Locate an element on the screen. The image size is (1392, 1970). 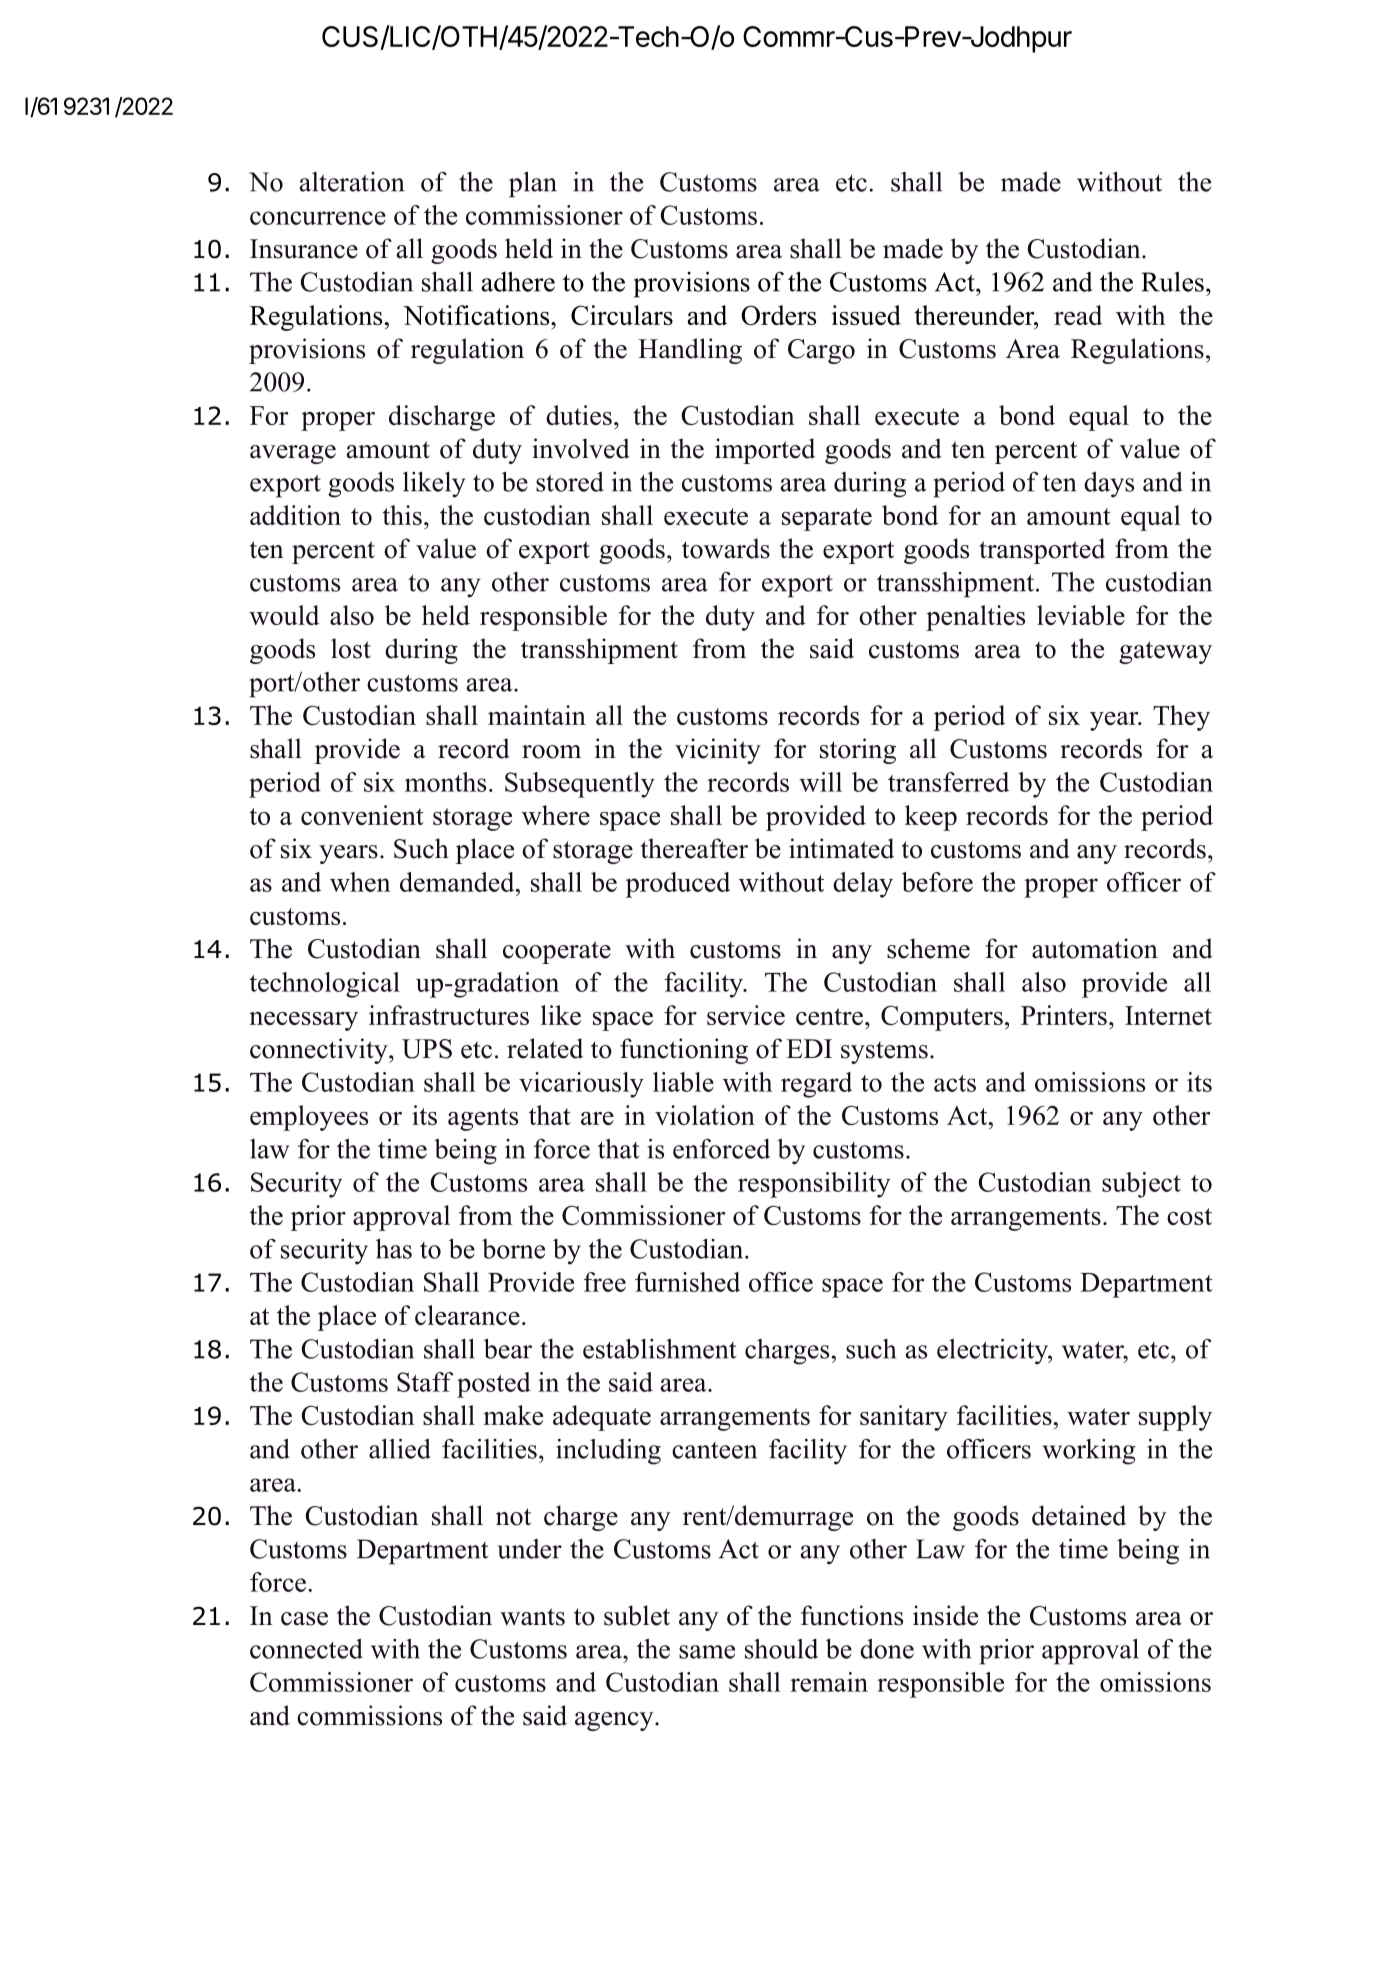
They is located at coordinates (1181, 718).
